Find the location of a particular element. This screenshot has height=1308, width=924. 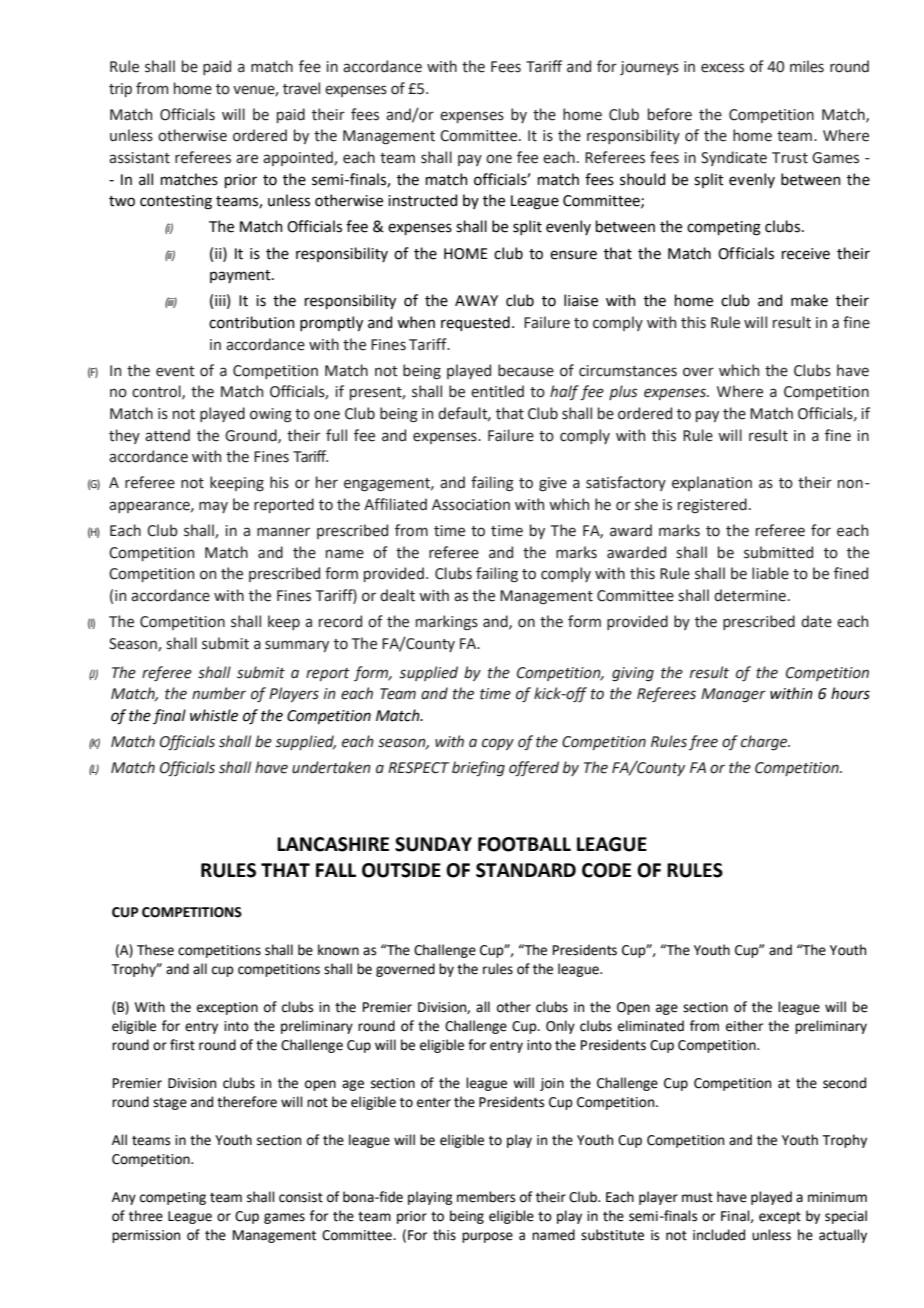

three is located at coordinates (146, 1216).
